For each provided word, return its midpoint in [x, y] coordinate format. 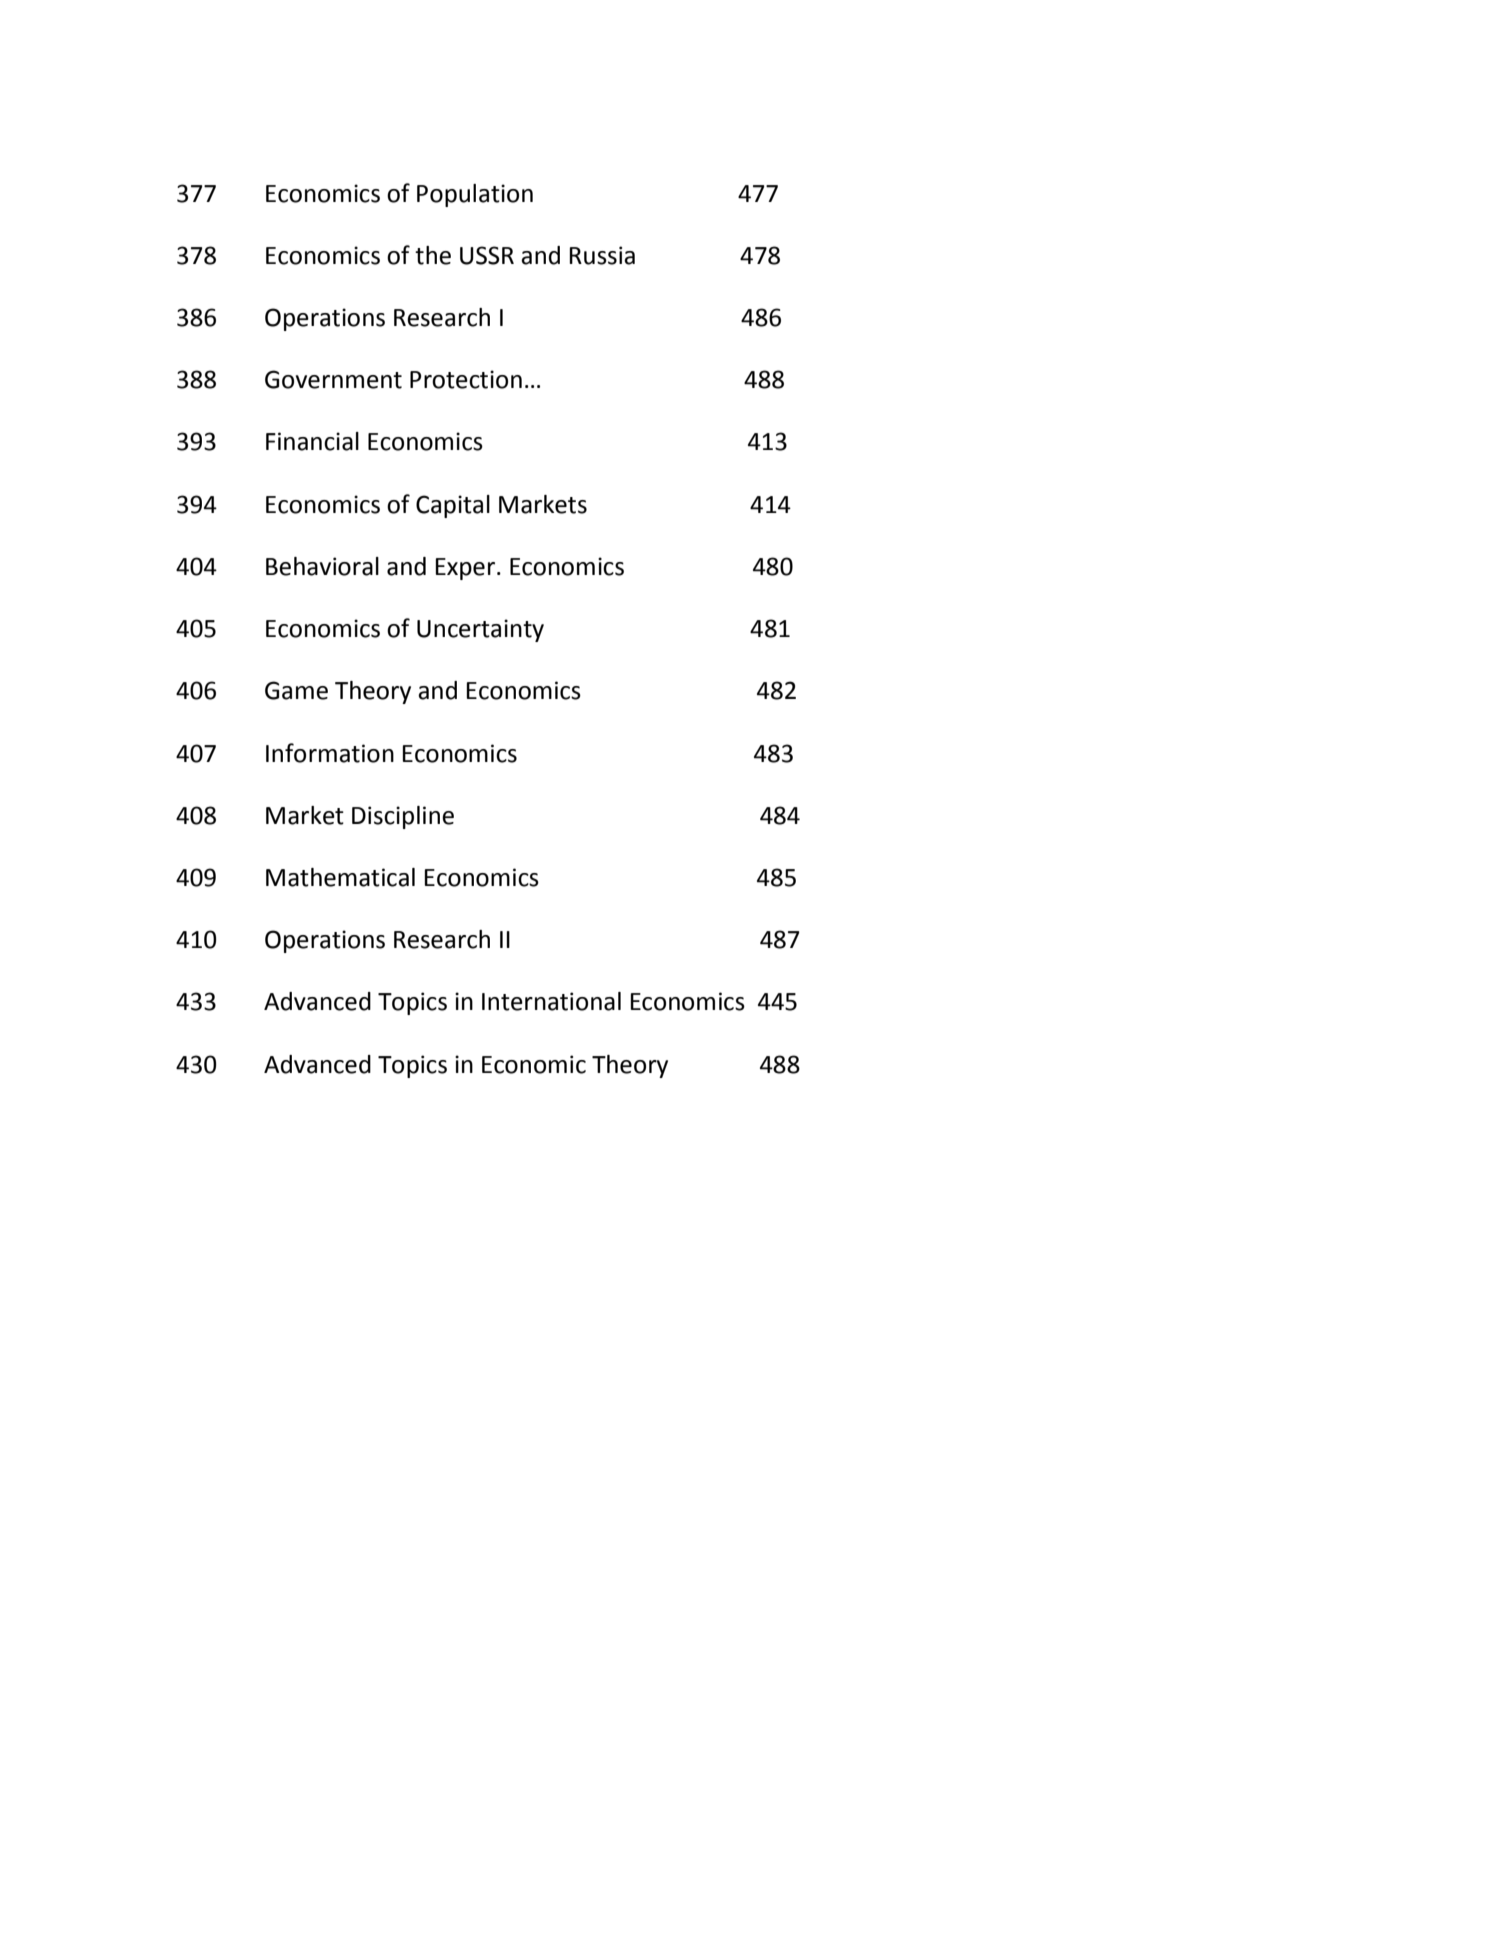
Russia [602, 255]
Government [333, 379]
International [551, 1001]
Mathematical [340, 877]
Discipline [403, 817]
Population [475, 195]
